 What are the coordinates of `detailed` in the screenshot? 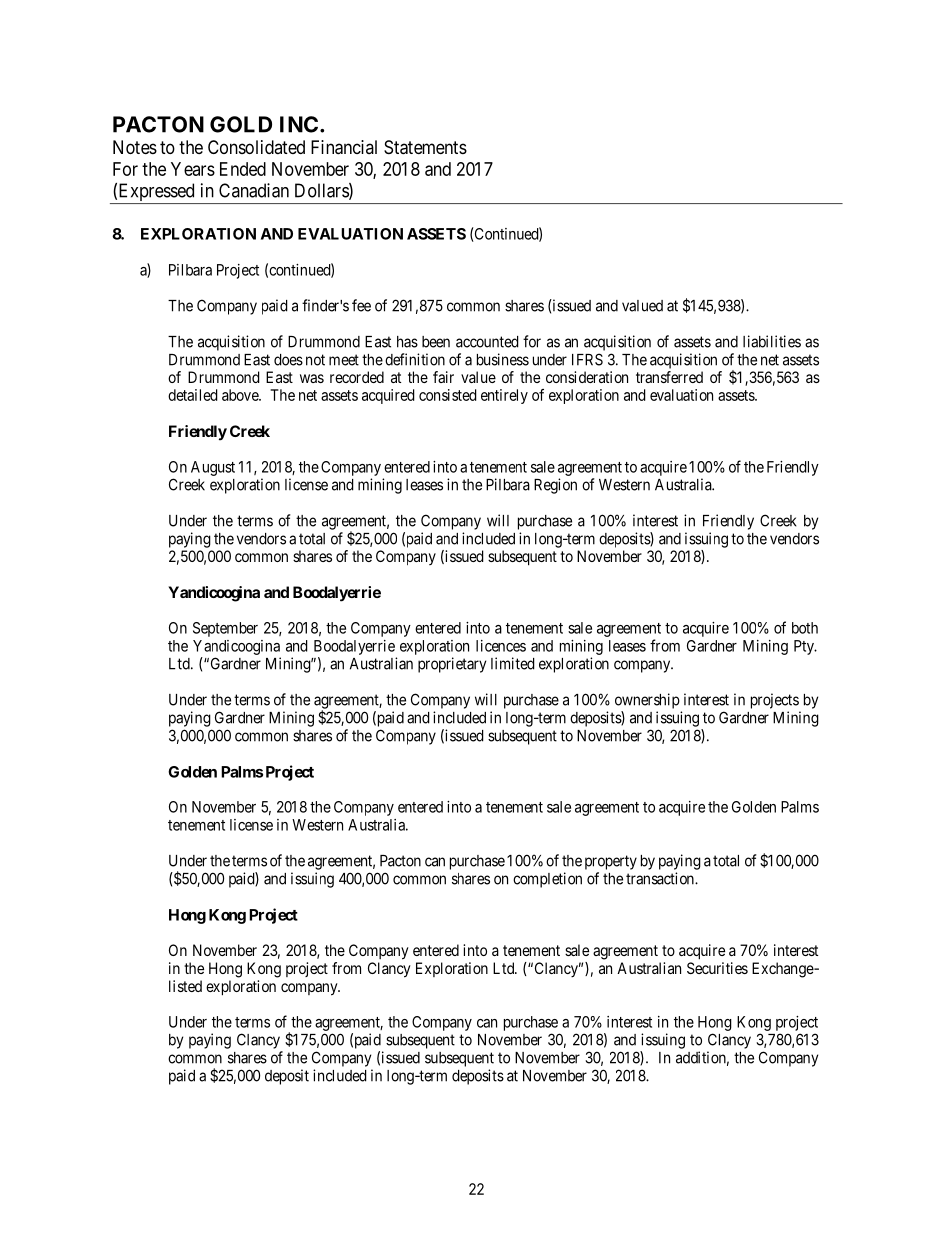 It's located at (193, 395).
